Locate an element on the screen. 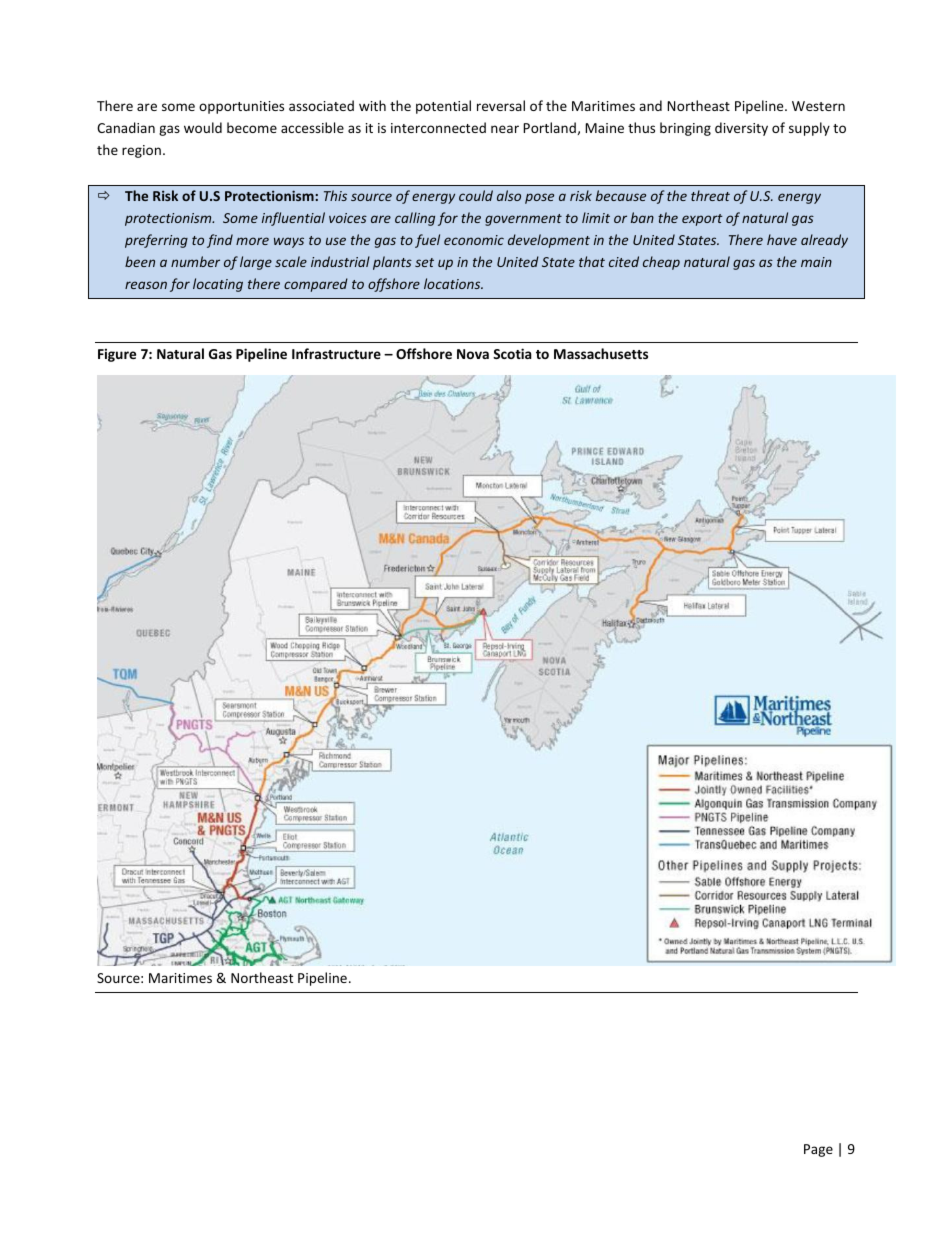  Scotia is located at coordinates (512, 353).
